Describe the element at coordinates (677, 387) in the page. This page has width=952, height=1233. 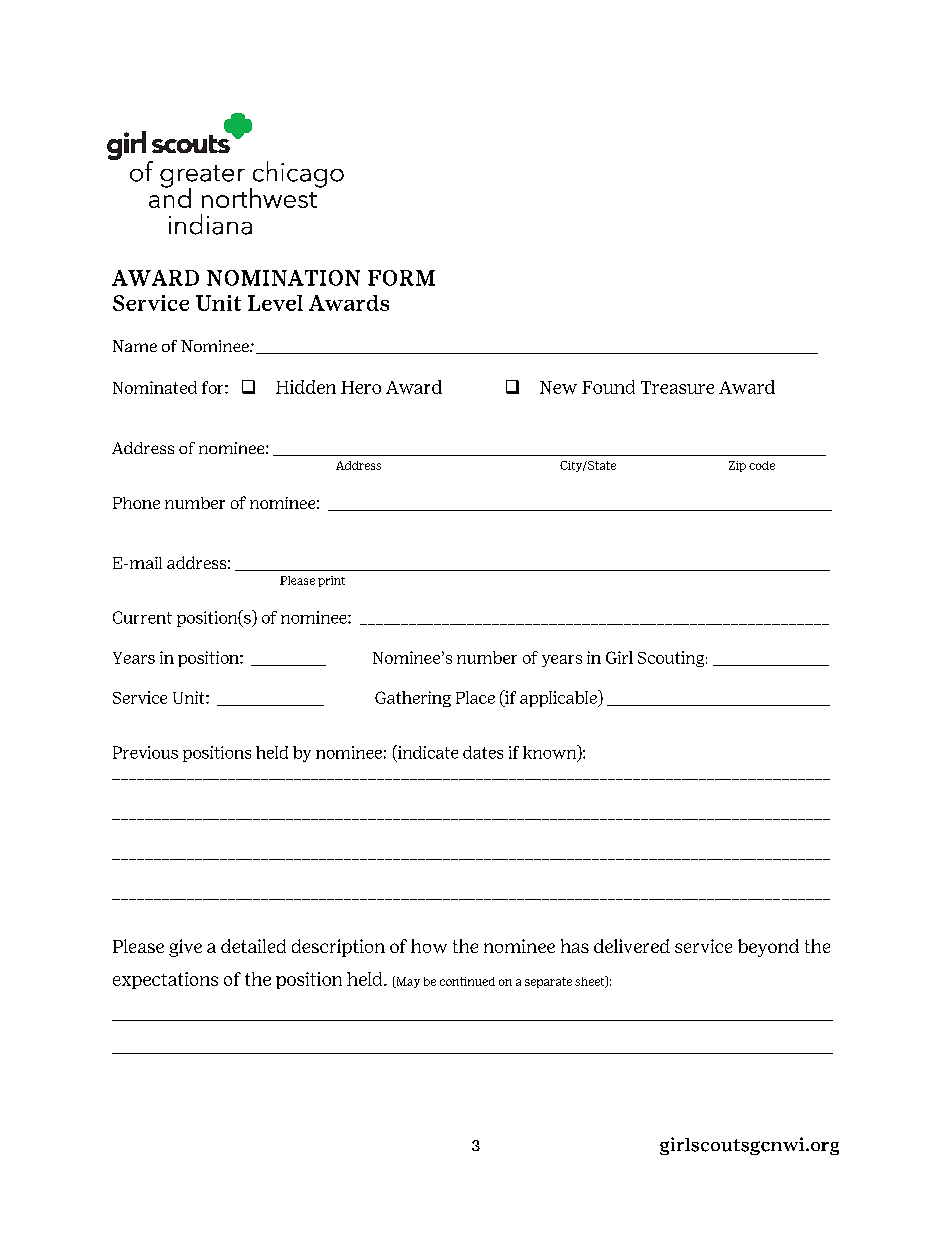
I see `Treasure` at that location.
